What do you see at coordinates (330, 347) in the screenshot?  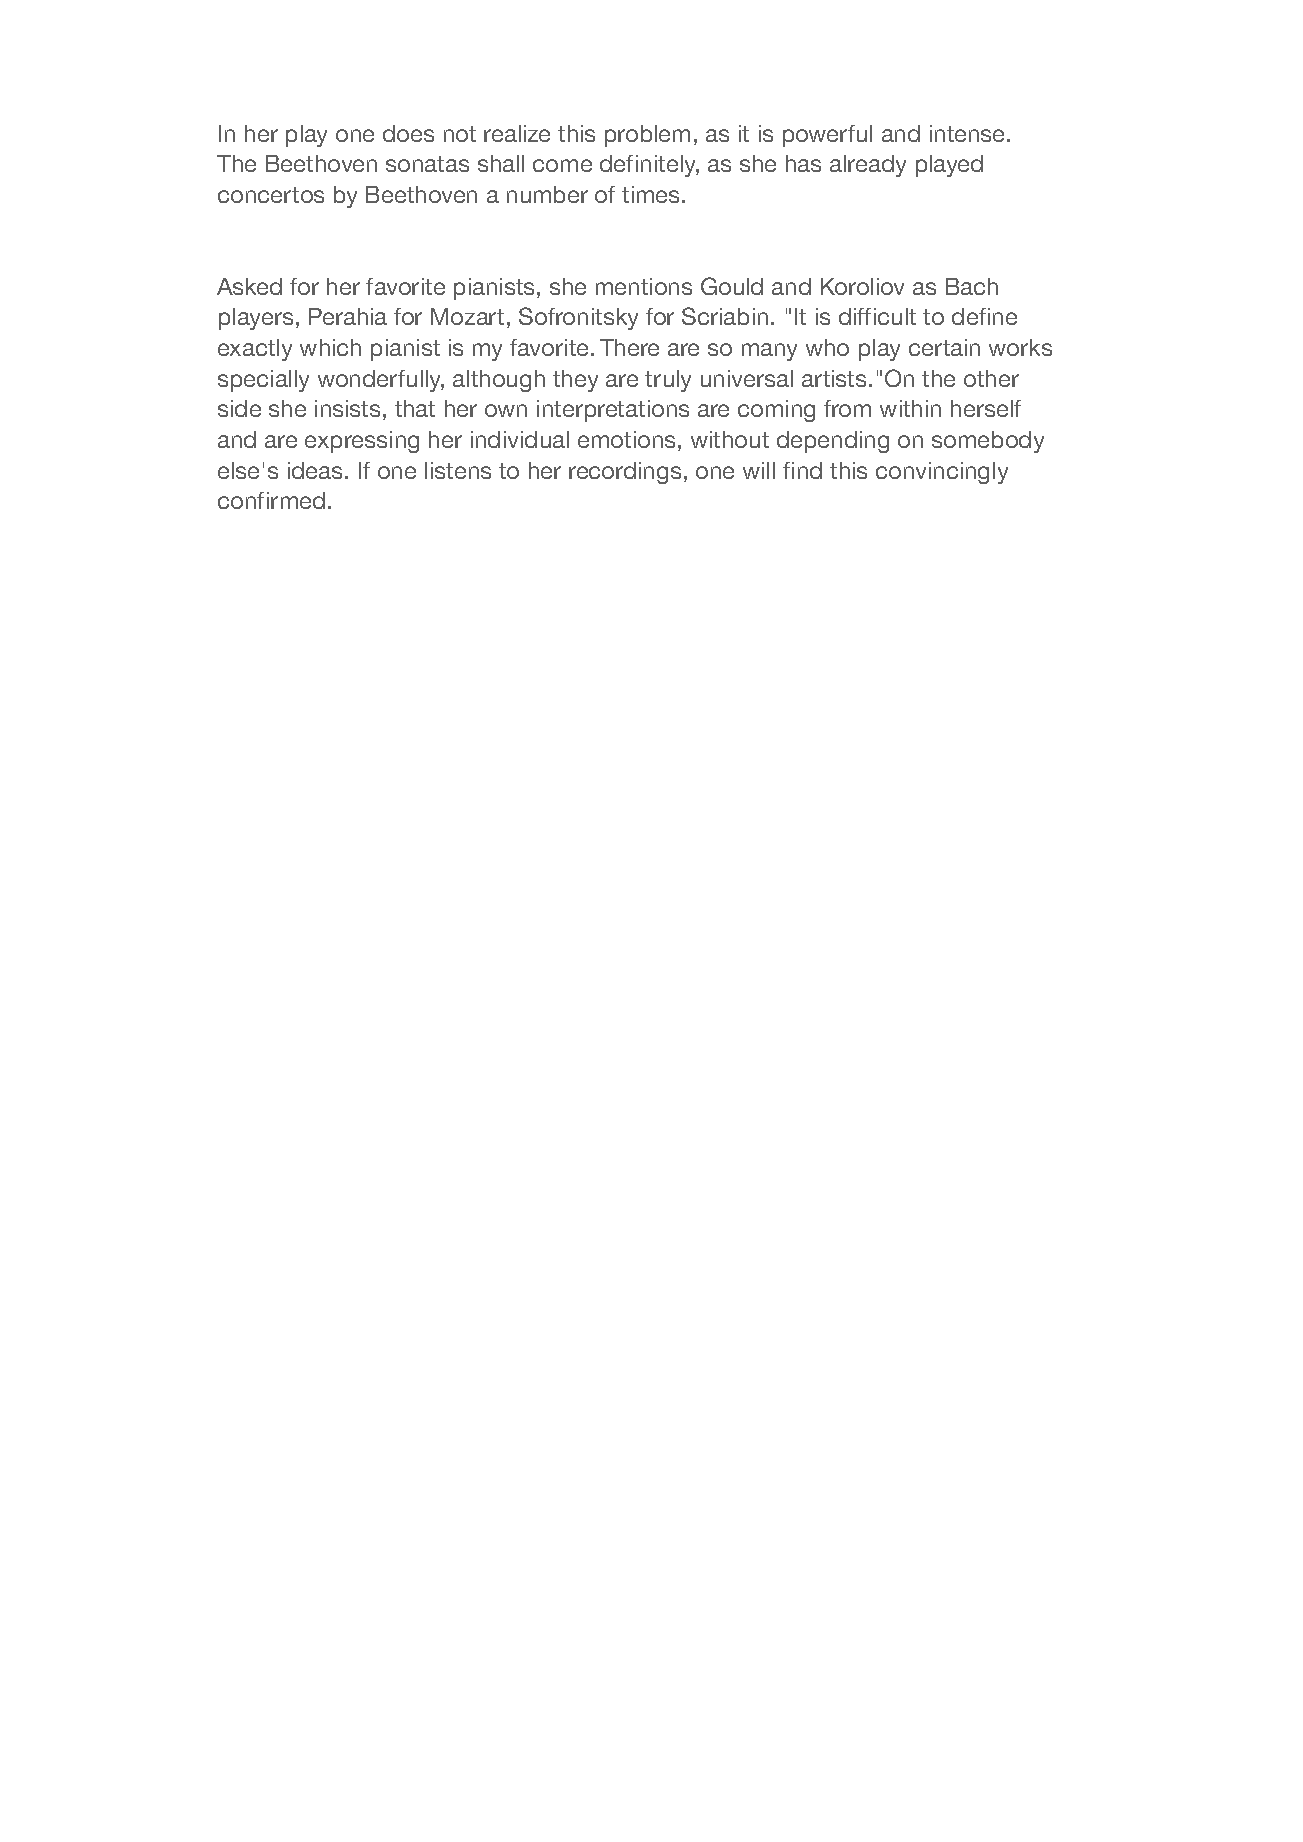 I see `which` at bounding box center [330, 347].
